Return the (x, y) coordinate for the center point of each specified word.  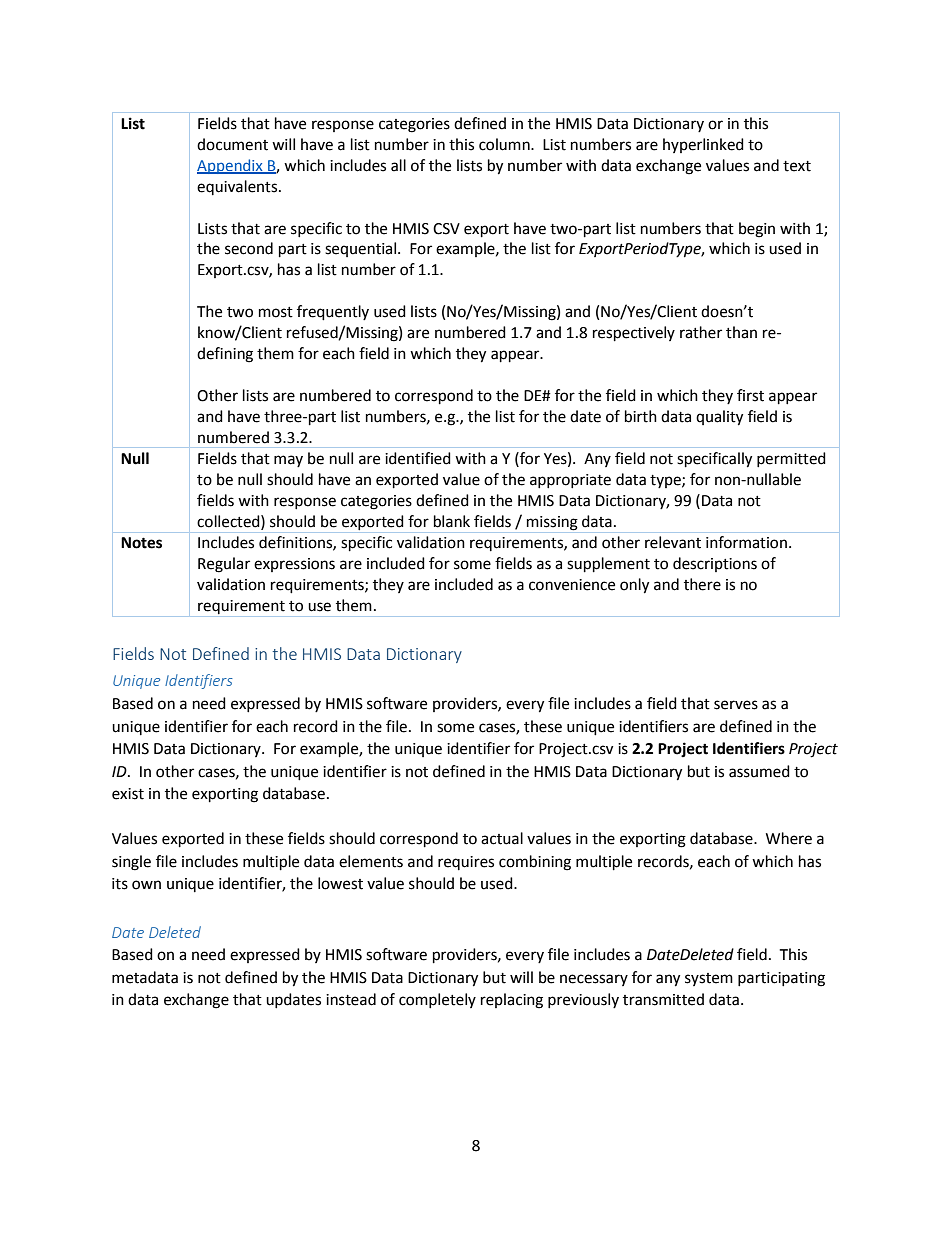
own (146, 885)
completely (437, 1000)
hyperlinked (703, 145)
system (709, 979)
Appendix (231, 166)
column (505, 144)
